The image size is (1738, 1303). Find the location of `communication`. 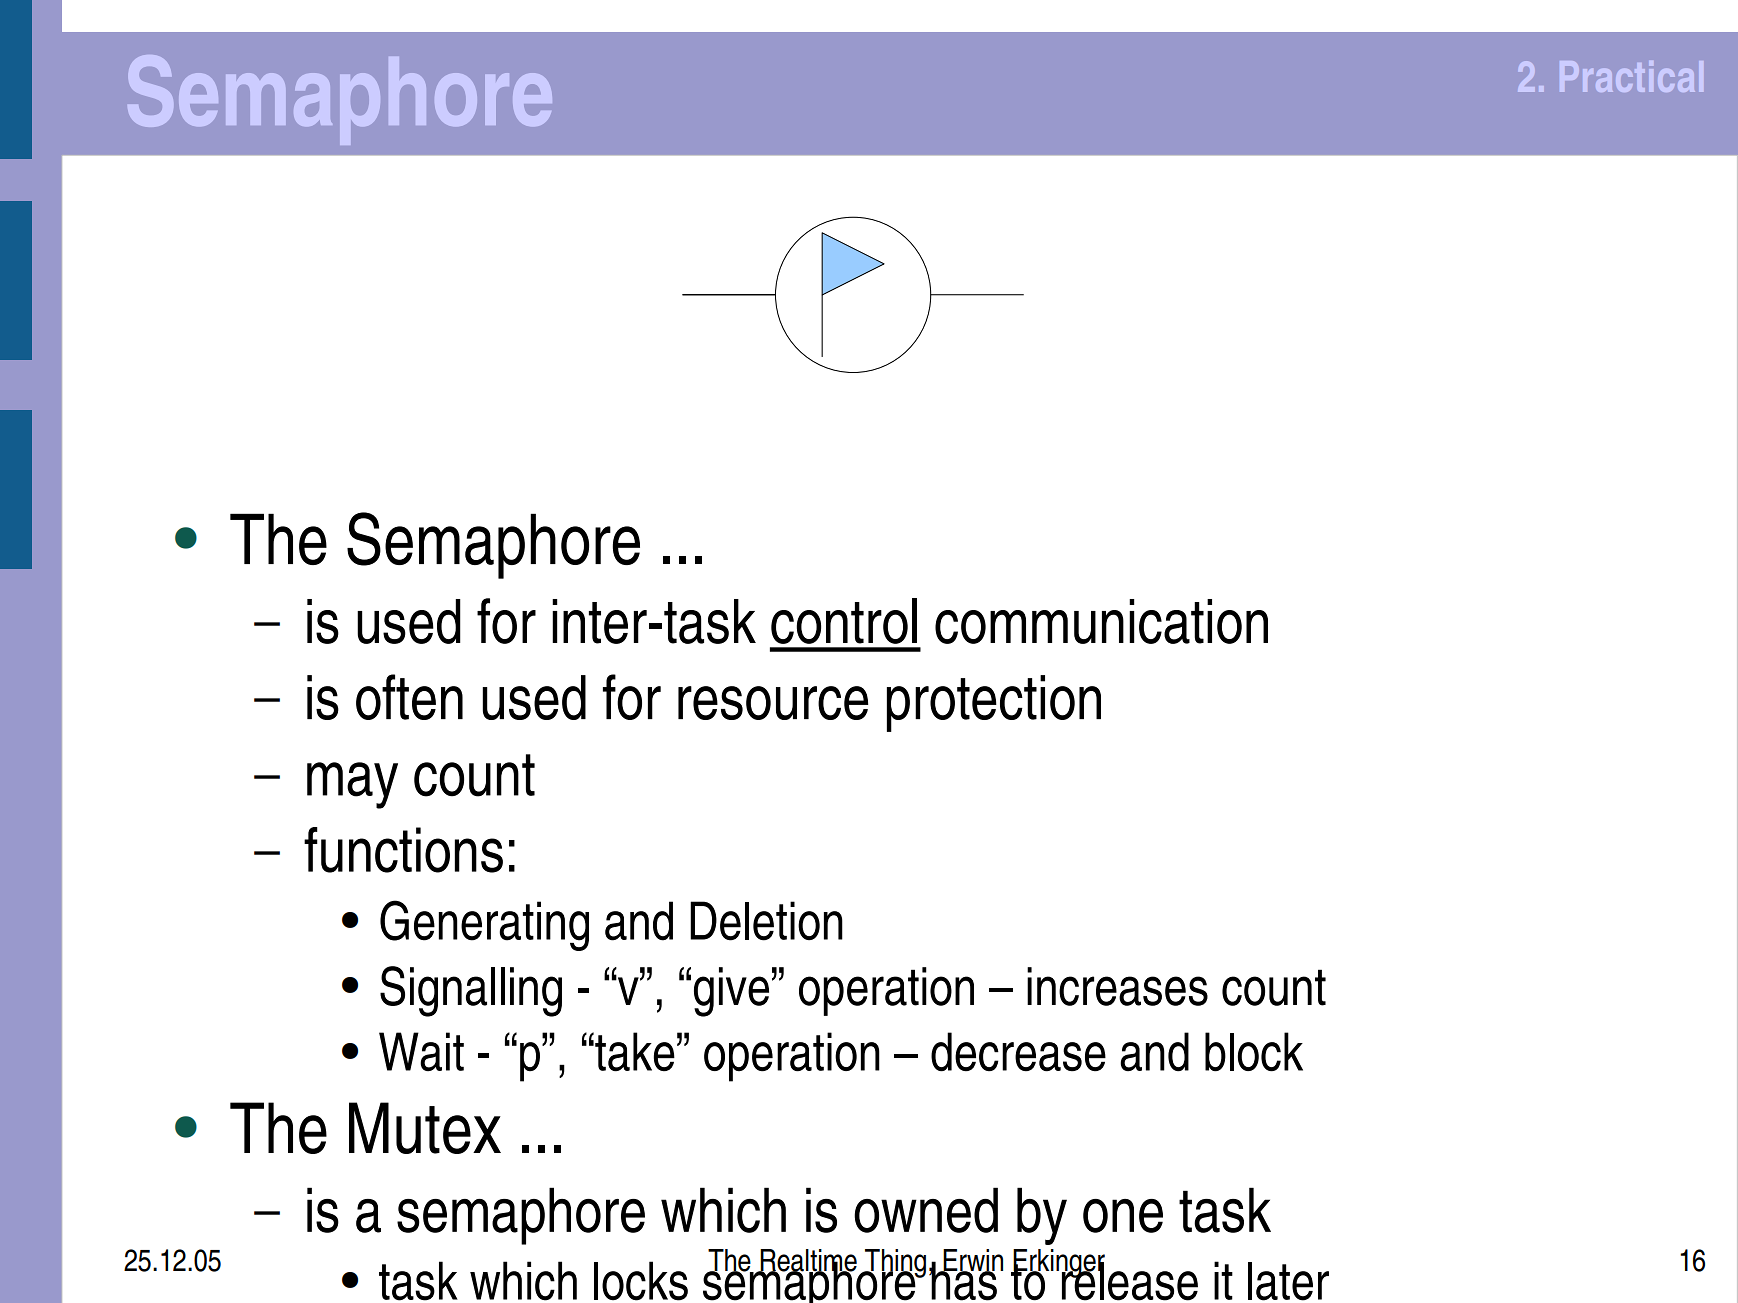

communication is located at coordinates (1101, 621).
